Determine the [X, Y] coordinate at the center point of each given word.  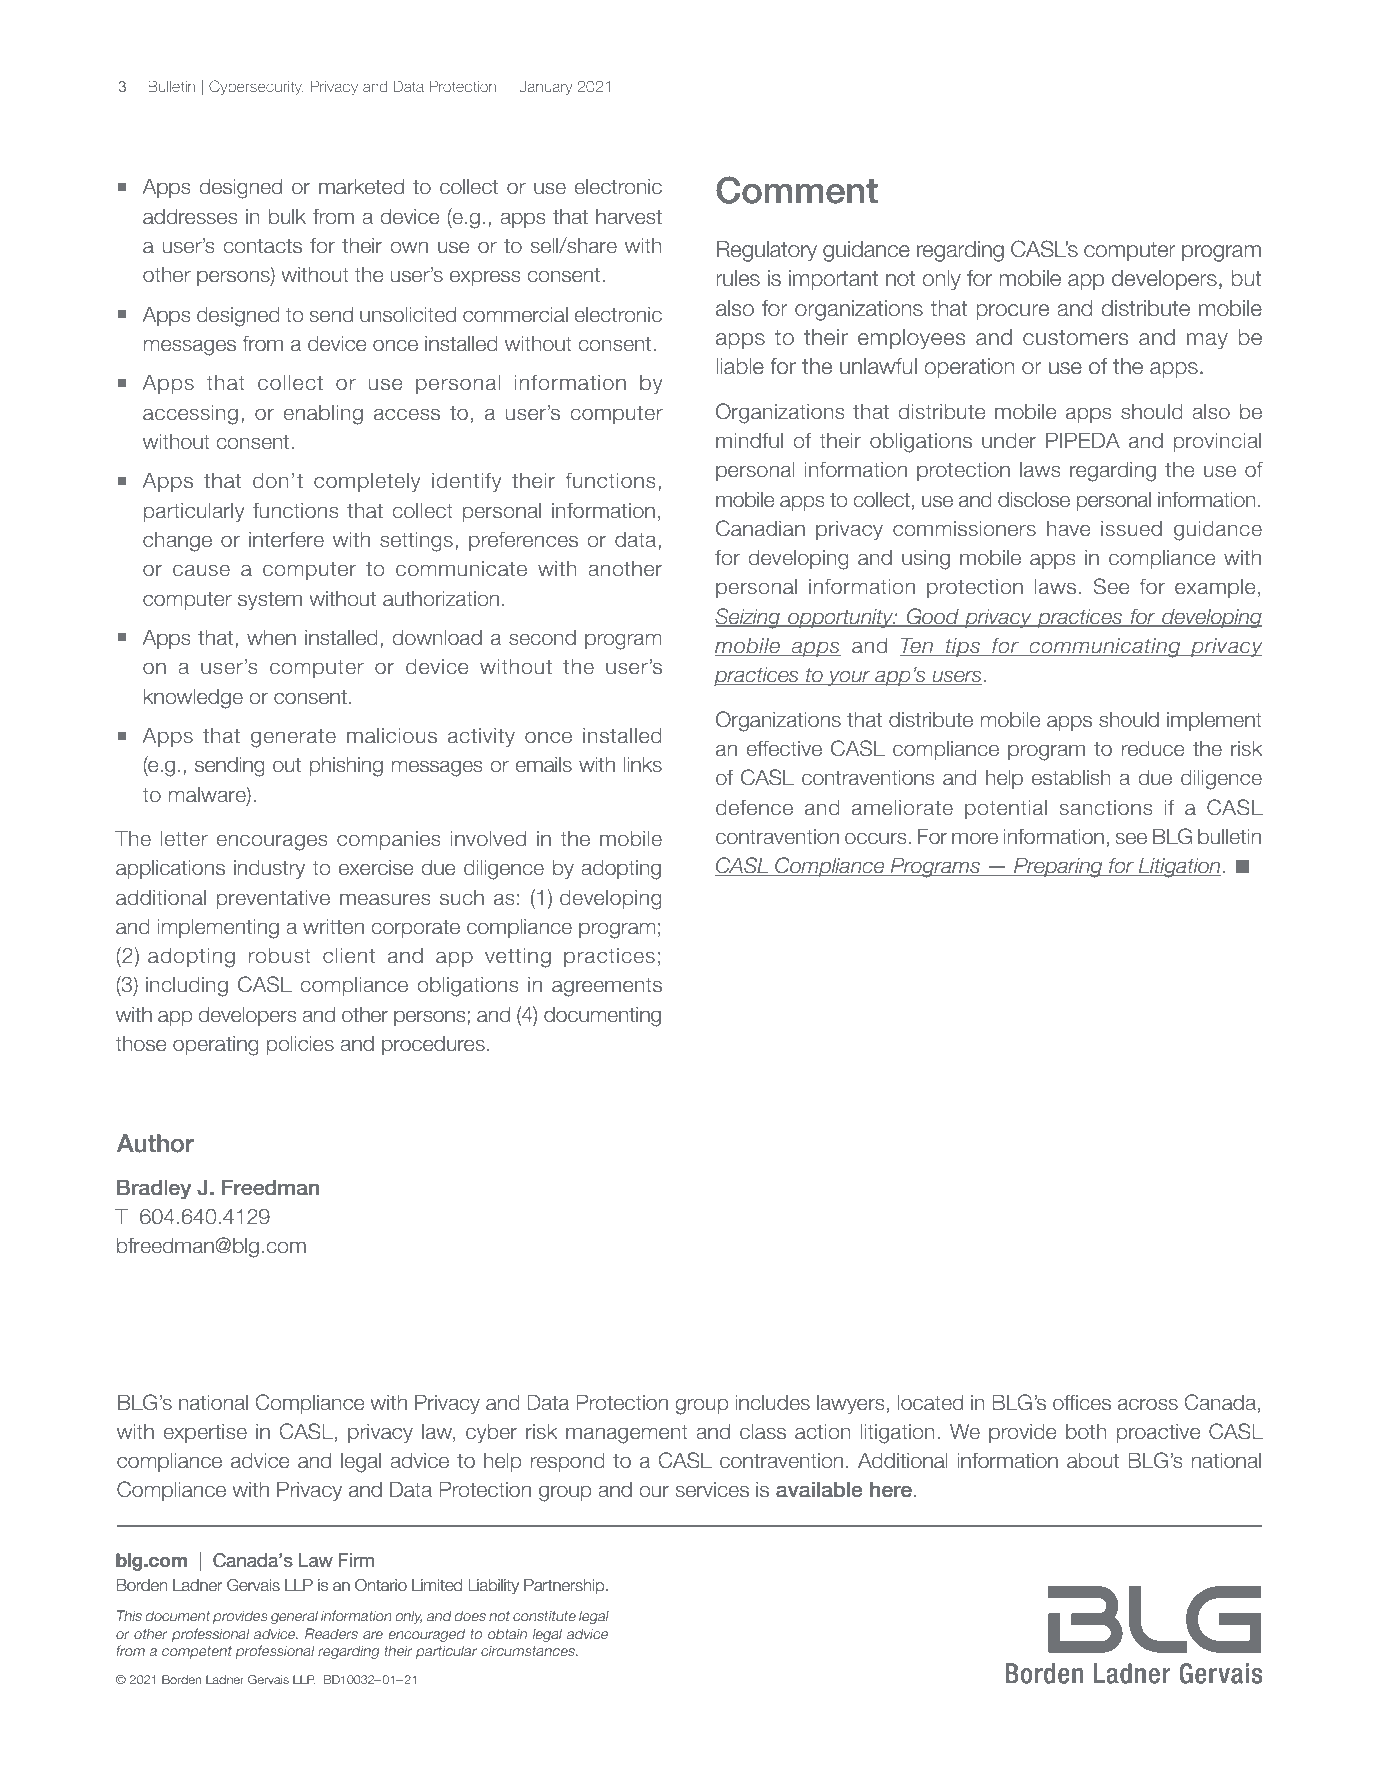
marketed [361, 186]
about [1093, 1460]
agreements [607, 987]
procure [1012, 312]
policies [300, 1045]
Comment [797, 190]
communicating [1105, 647]
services [712, 1490]
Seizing [749, 618]
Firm [356, 1560]
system [270, 600]
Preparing [1058, 867]
